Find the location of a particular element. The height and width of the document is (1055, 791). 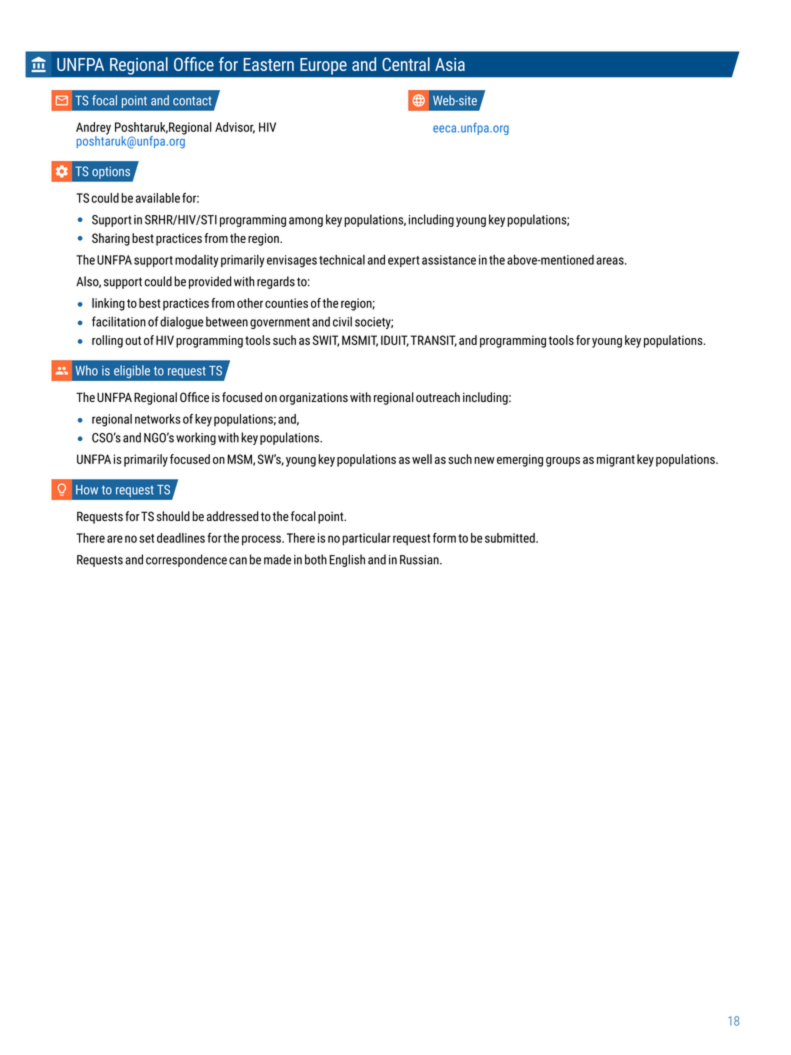

set is located at coordinates (146, 538).
